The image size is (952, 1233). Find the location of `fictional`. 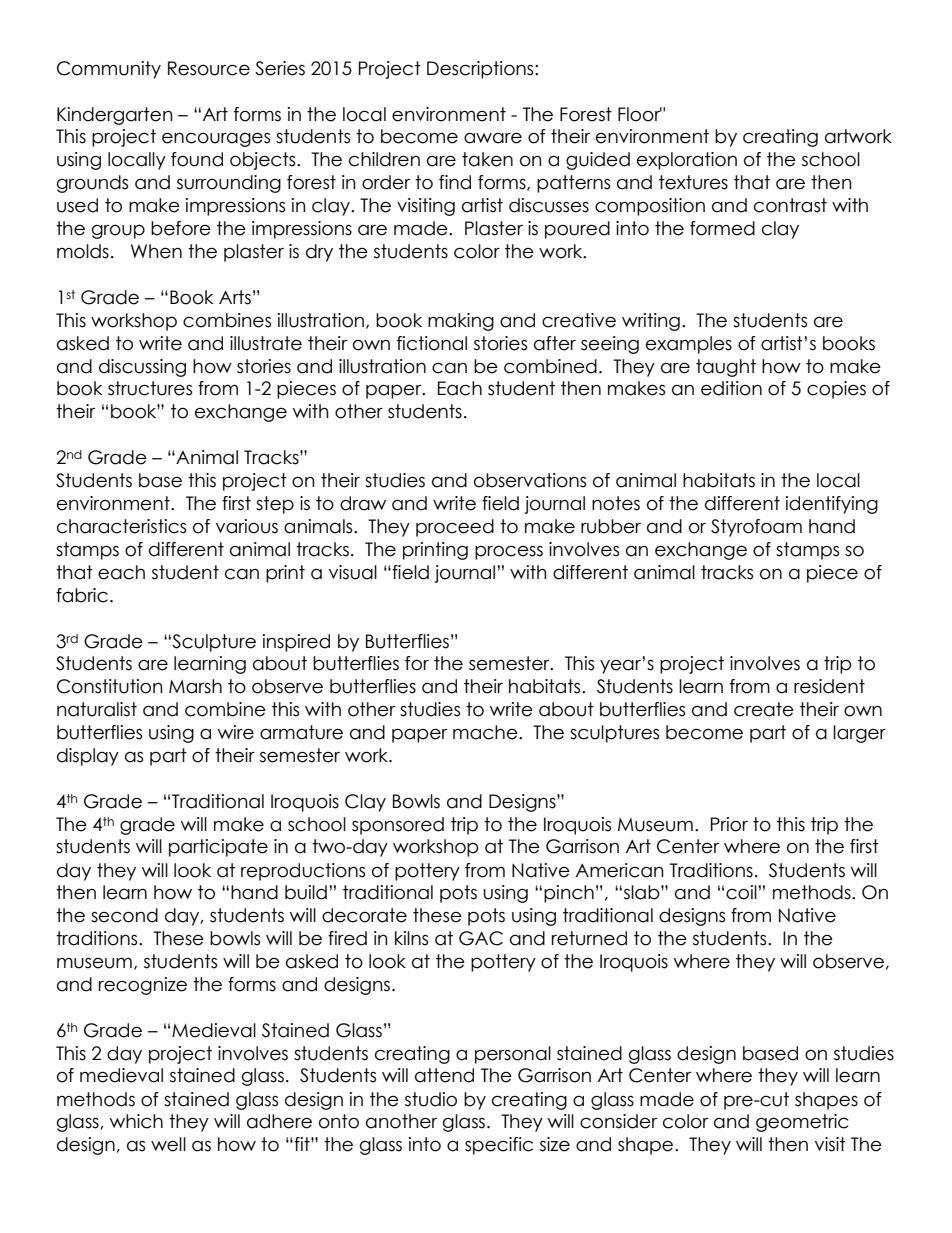

fictional is located at coordinates (432, 343).
